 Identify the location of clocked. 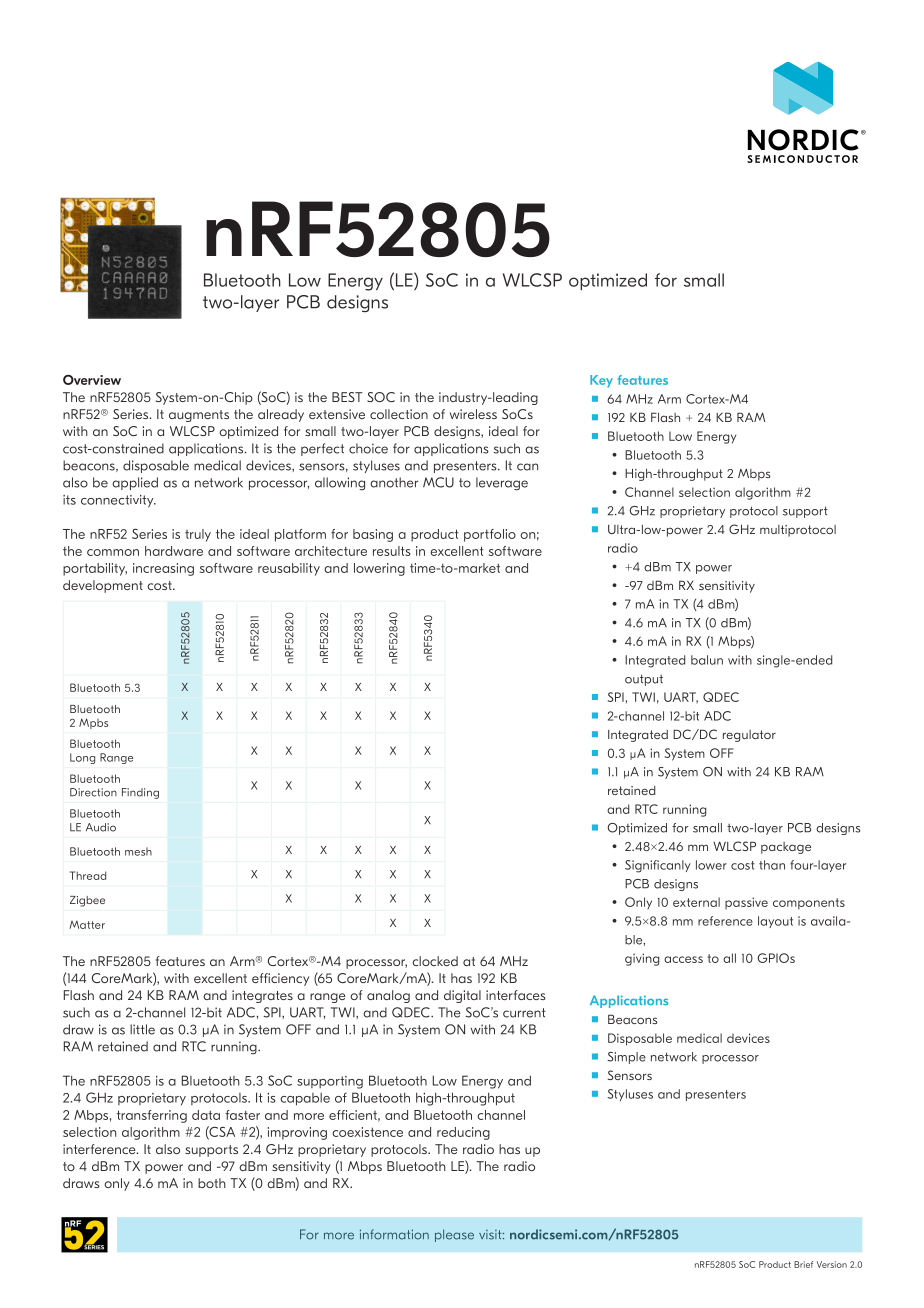
(435, 961).
